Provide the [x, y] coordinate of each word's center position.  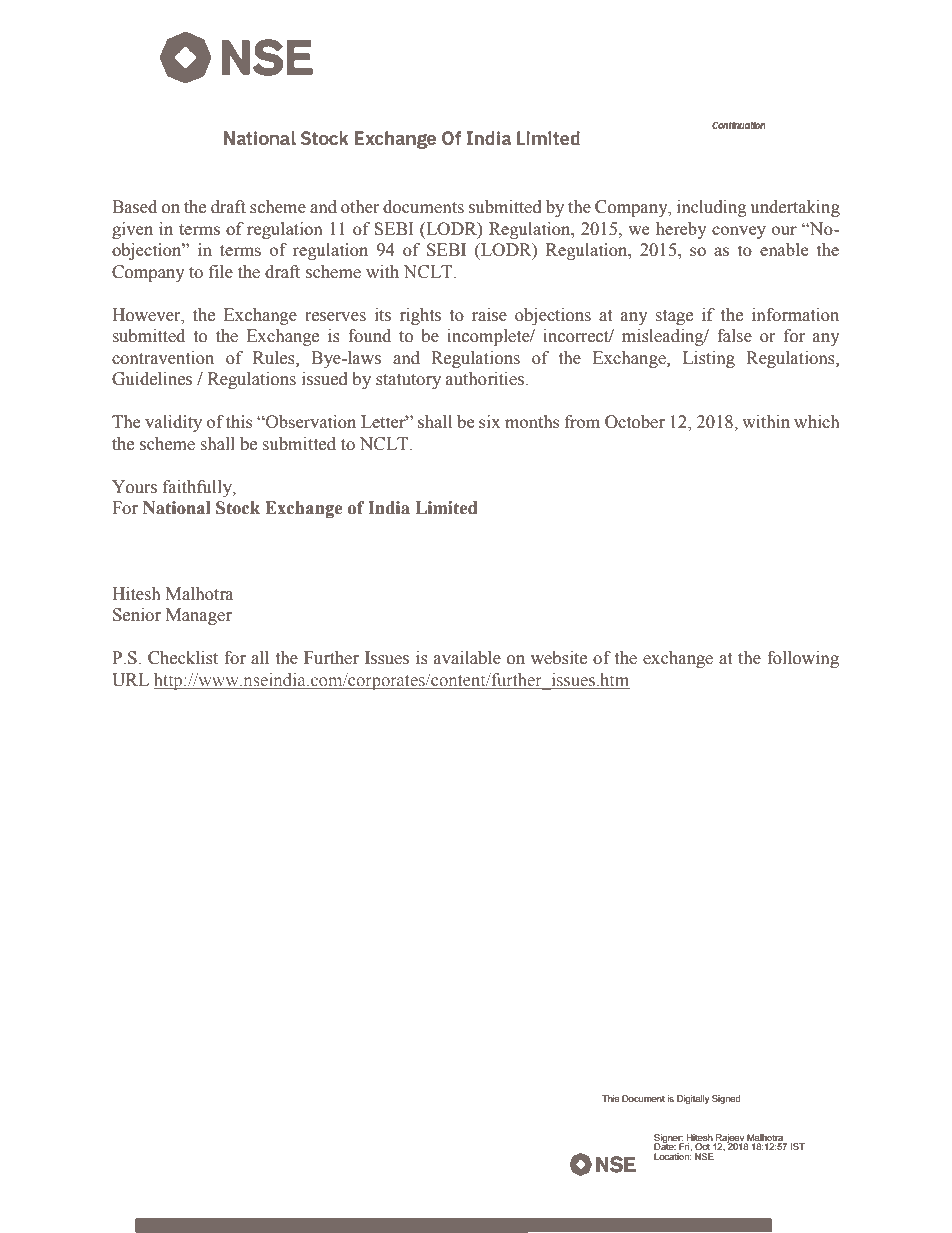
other [360, 207]
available [467, 658]
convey [739, 232]
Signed [726, 1099]
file [221, 272]
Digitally [693, 1099]
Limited [446, 508]
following [803, 659]
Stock [238, 508]
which [816, 422]
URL [130, 680]
